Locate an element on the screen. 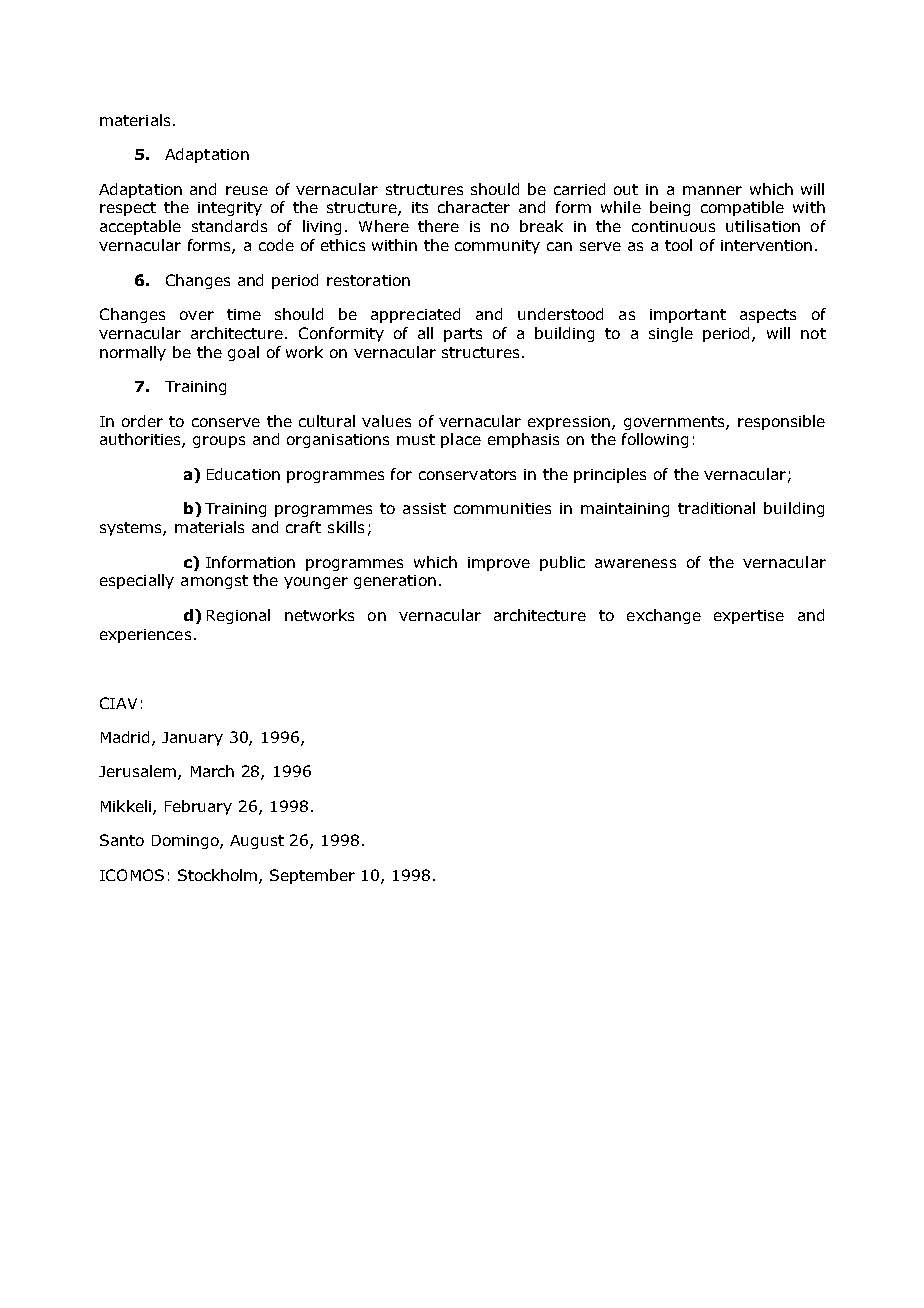  traditional is located at coordinates (716, 508).
